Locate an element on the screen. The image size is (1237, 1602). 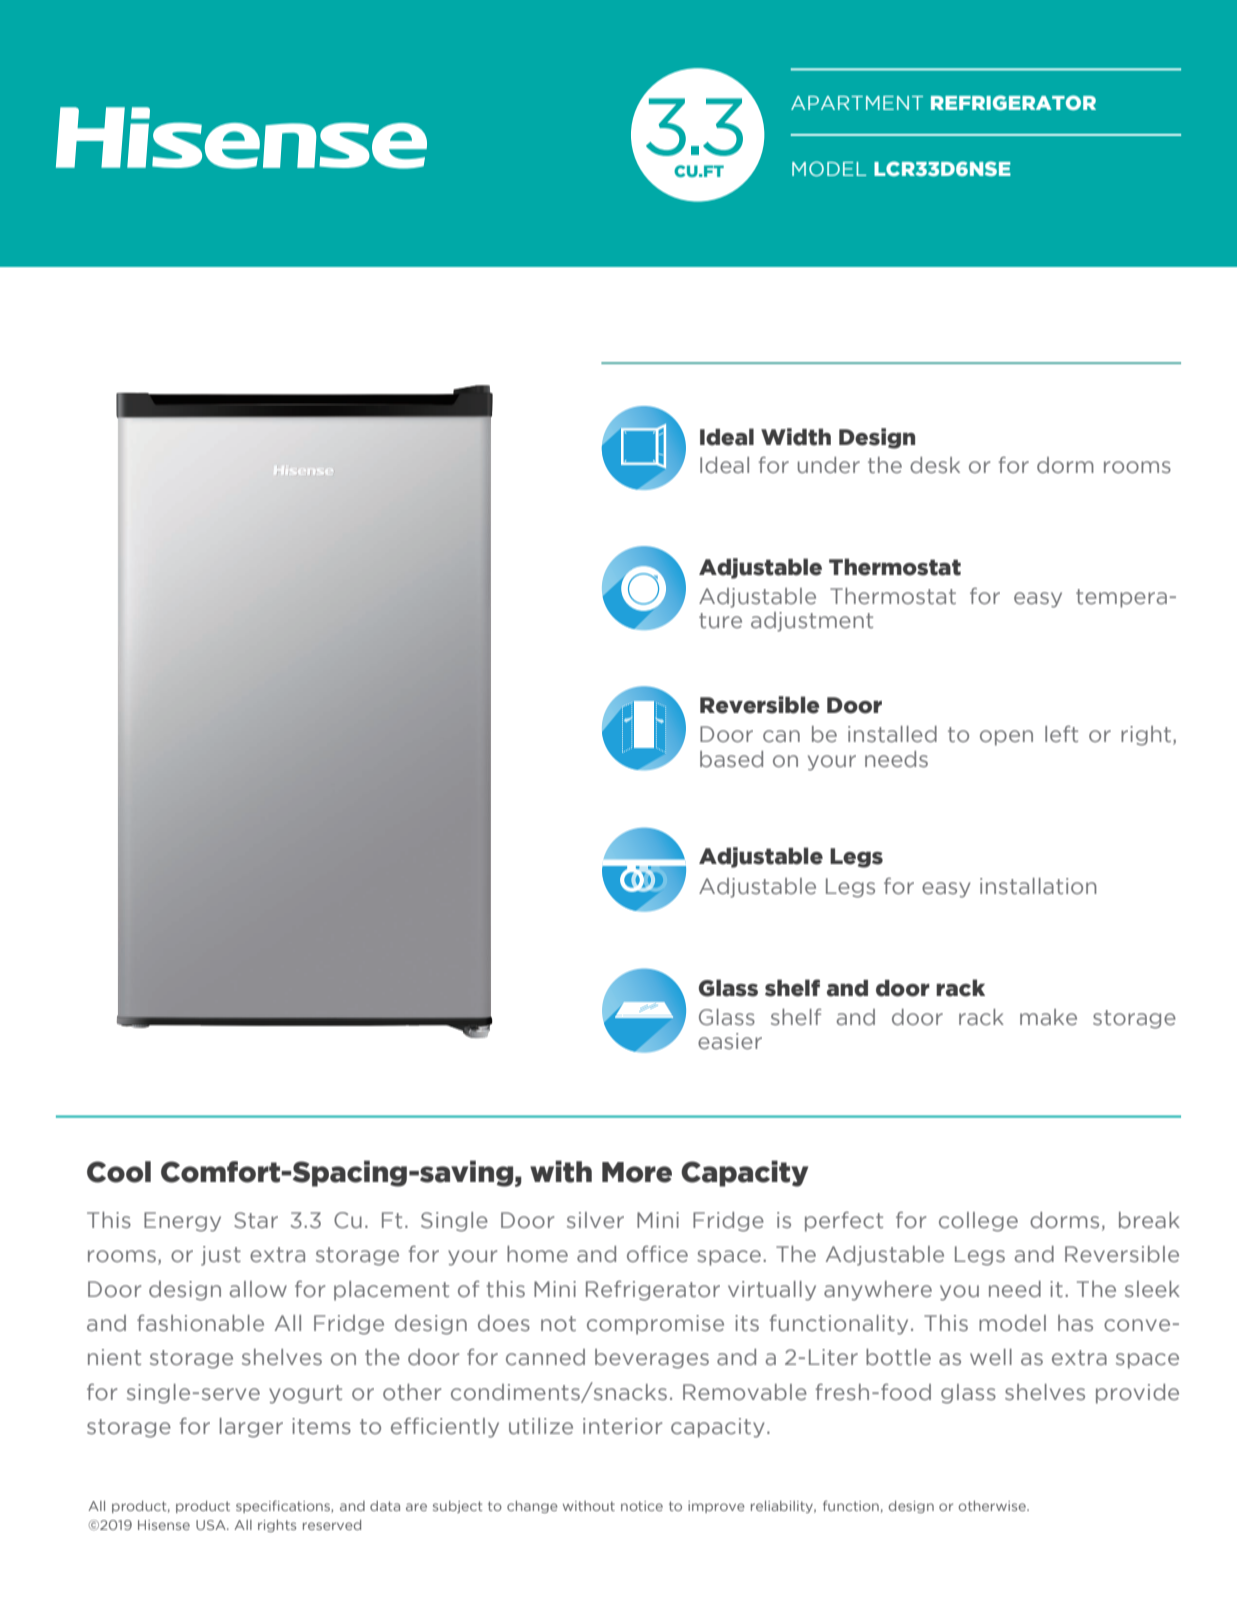
USA is located at coordinates (212, 1525).
